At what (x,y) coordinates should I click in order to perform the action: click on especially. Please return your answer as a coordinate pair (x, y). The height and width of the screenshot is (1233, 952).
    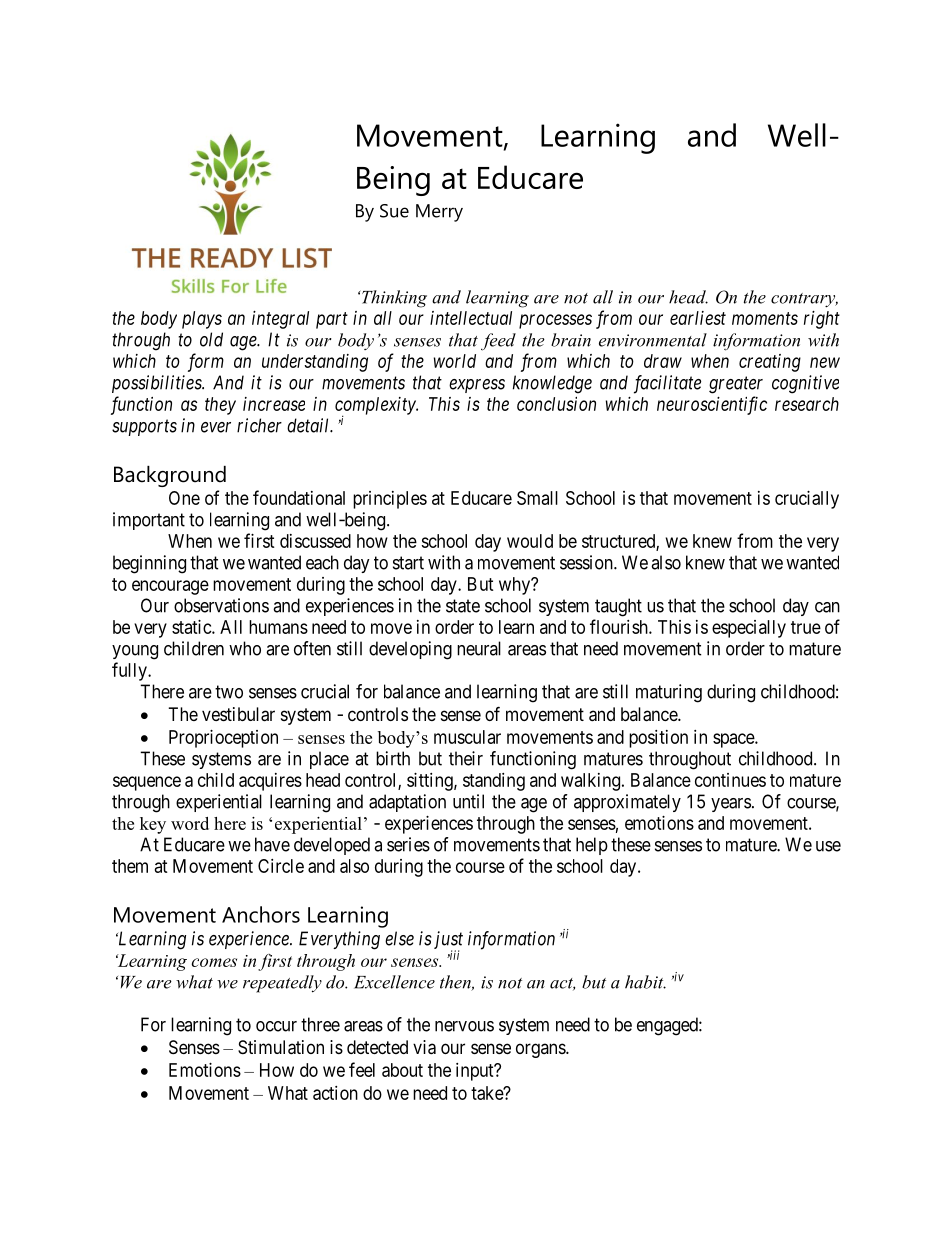
    Looking at the image, I should click on (749, 629).
